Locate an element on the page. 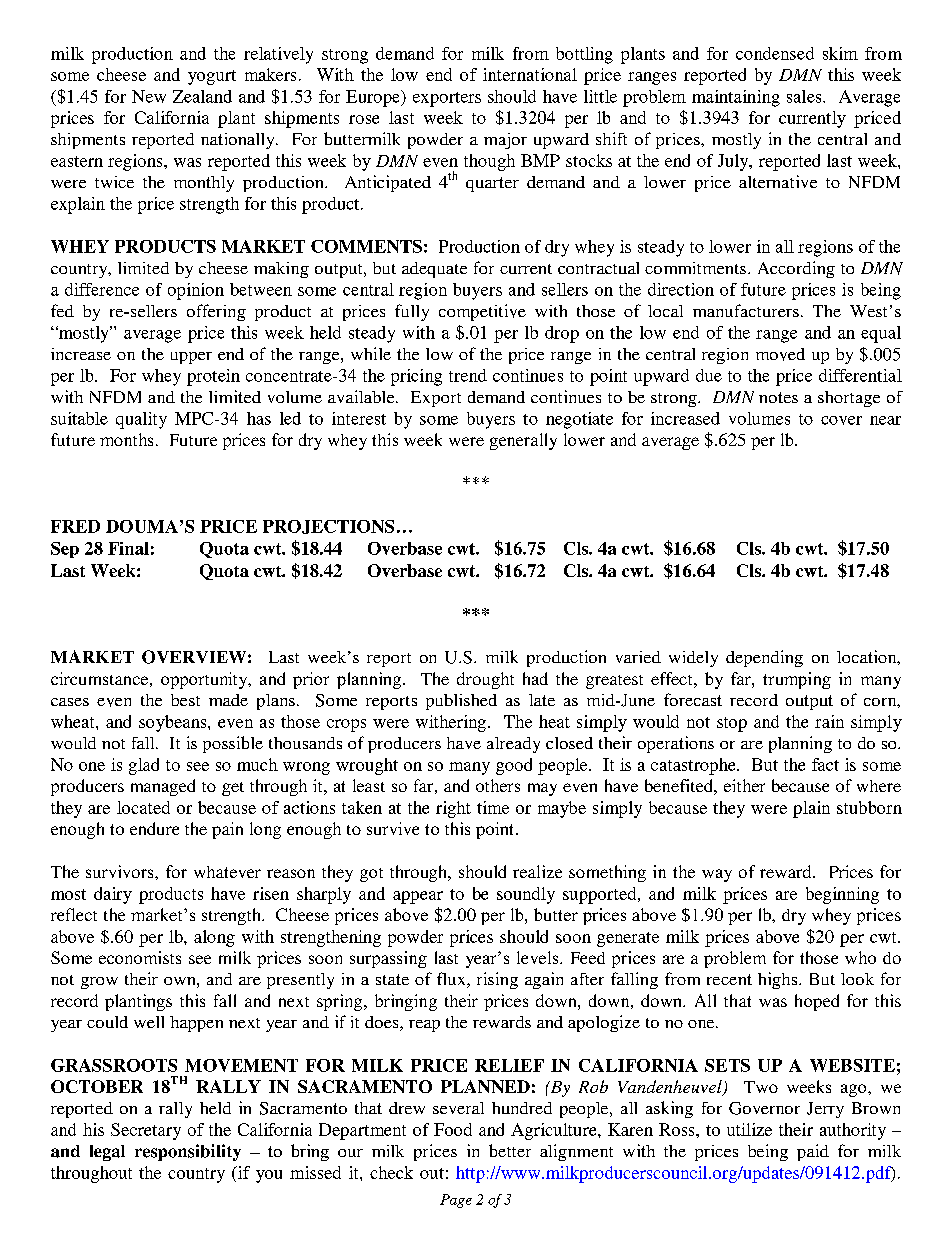  responsibility is located at coordinates (188, 1152).
